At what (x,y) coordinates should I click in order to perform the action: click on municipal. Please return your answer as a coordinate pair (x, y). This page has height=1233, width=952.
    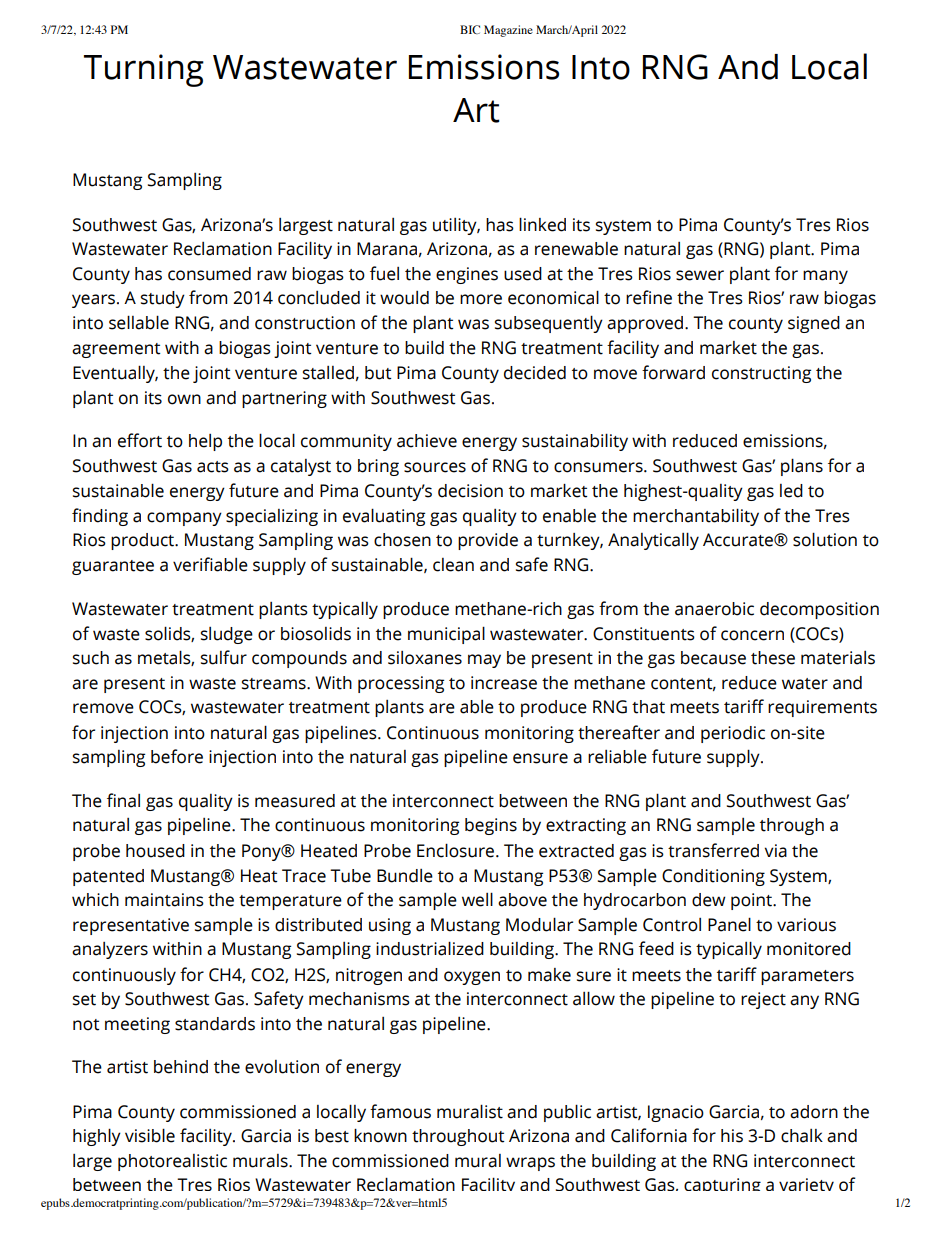
    Looking at the image, I should click on (446, 635).
